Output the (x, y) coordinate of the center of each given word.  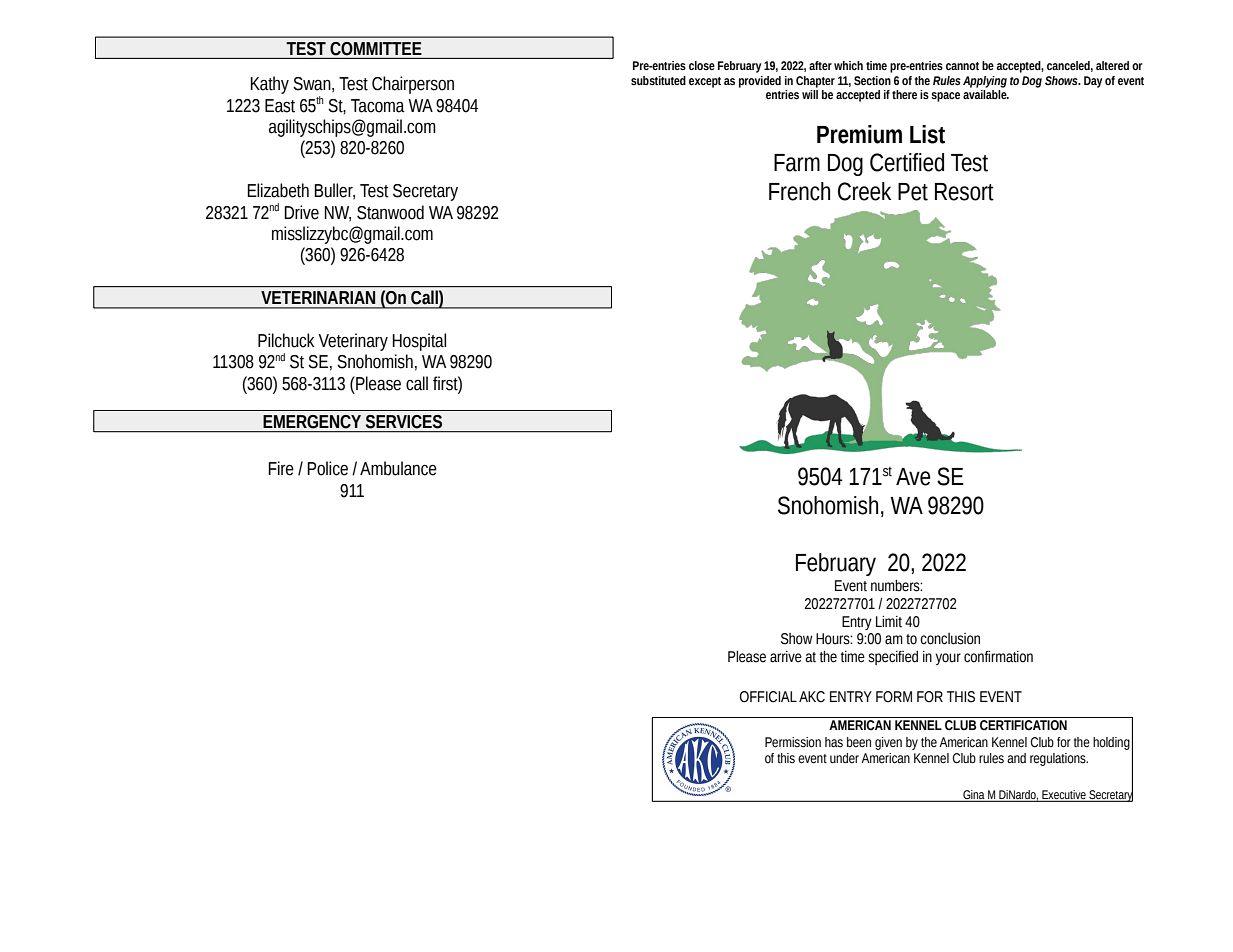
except (705, 82)
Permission (793, 742)
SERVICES (404, 422)
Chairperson (413, 85)
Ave (913, 477)
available (986, 93)
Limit (889, 622)
